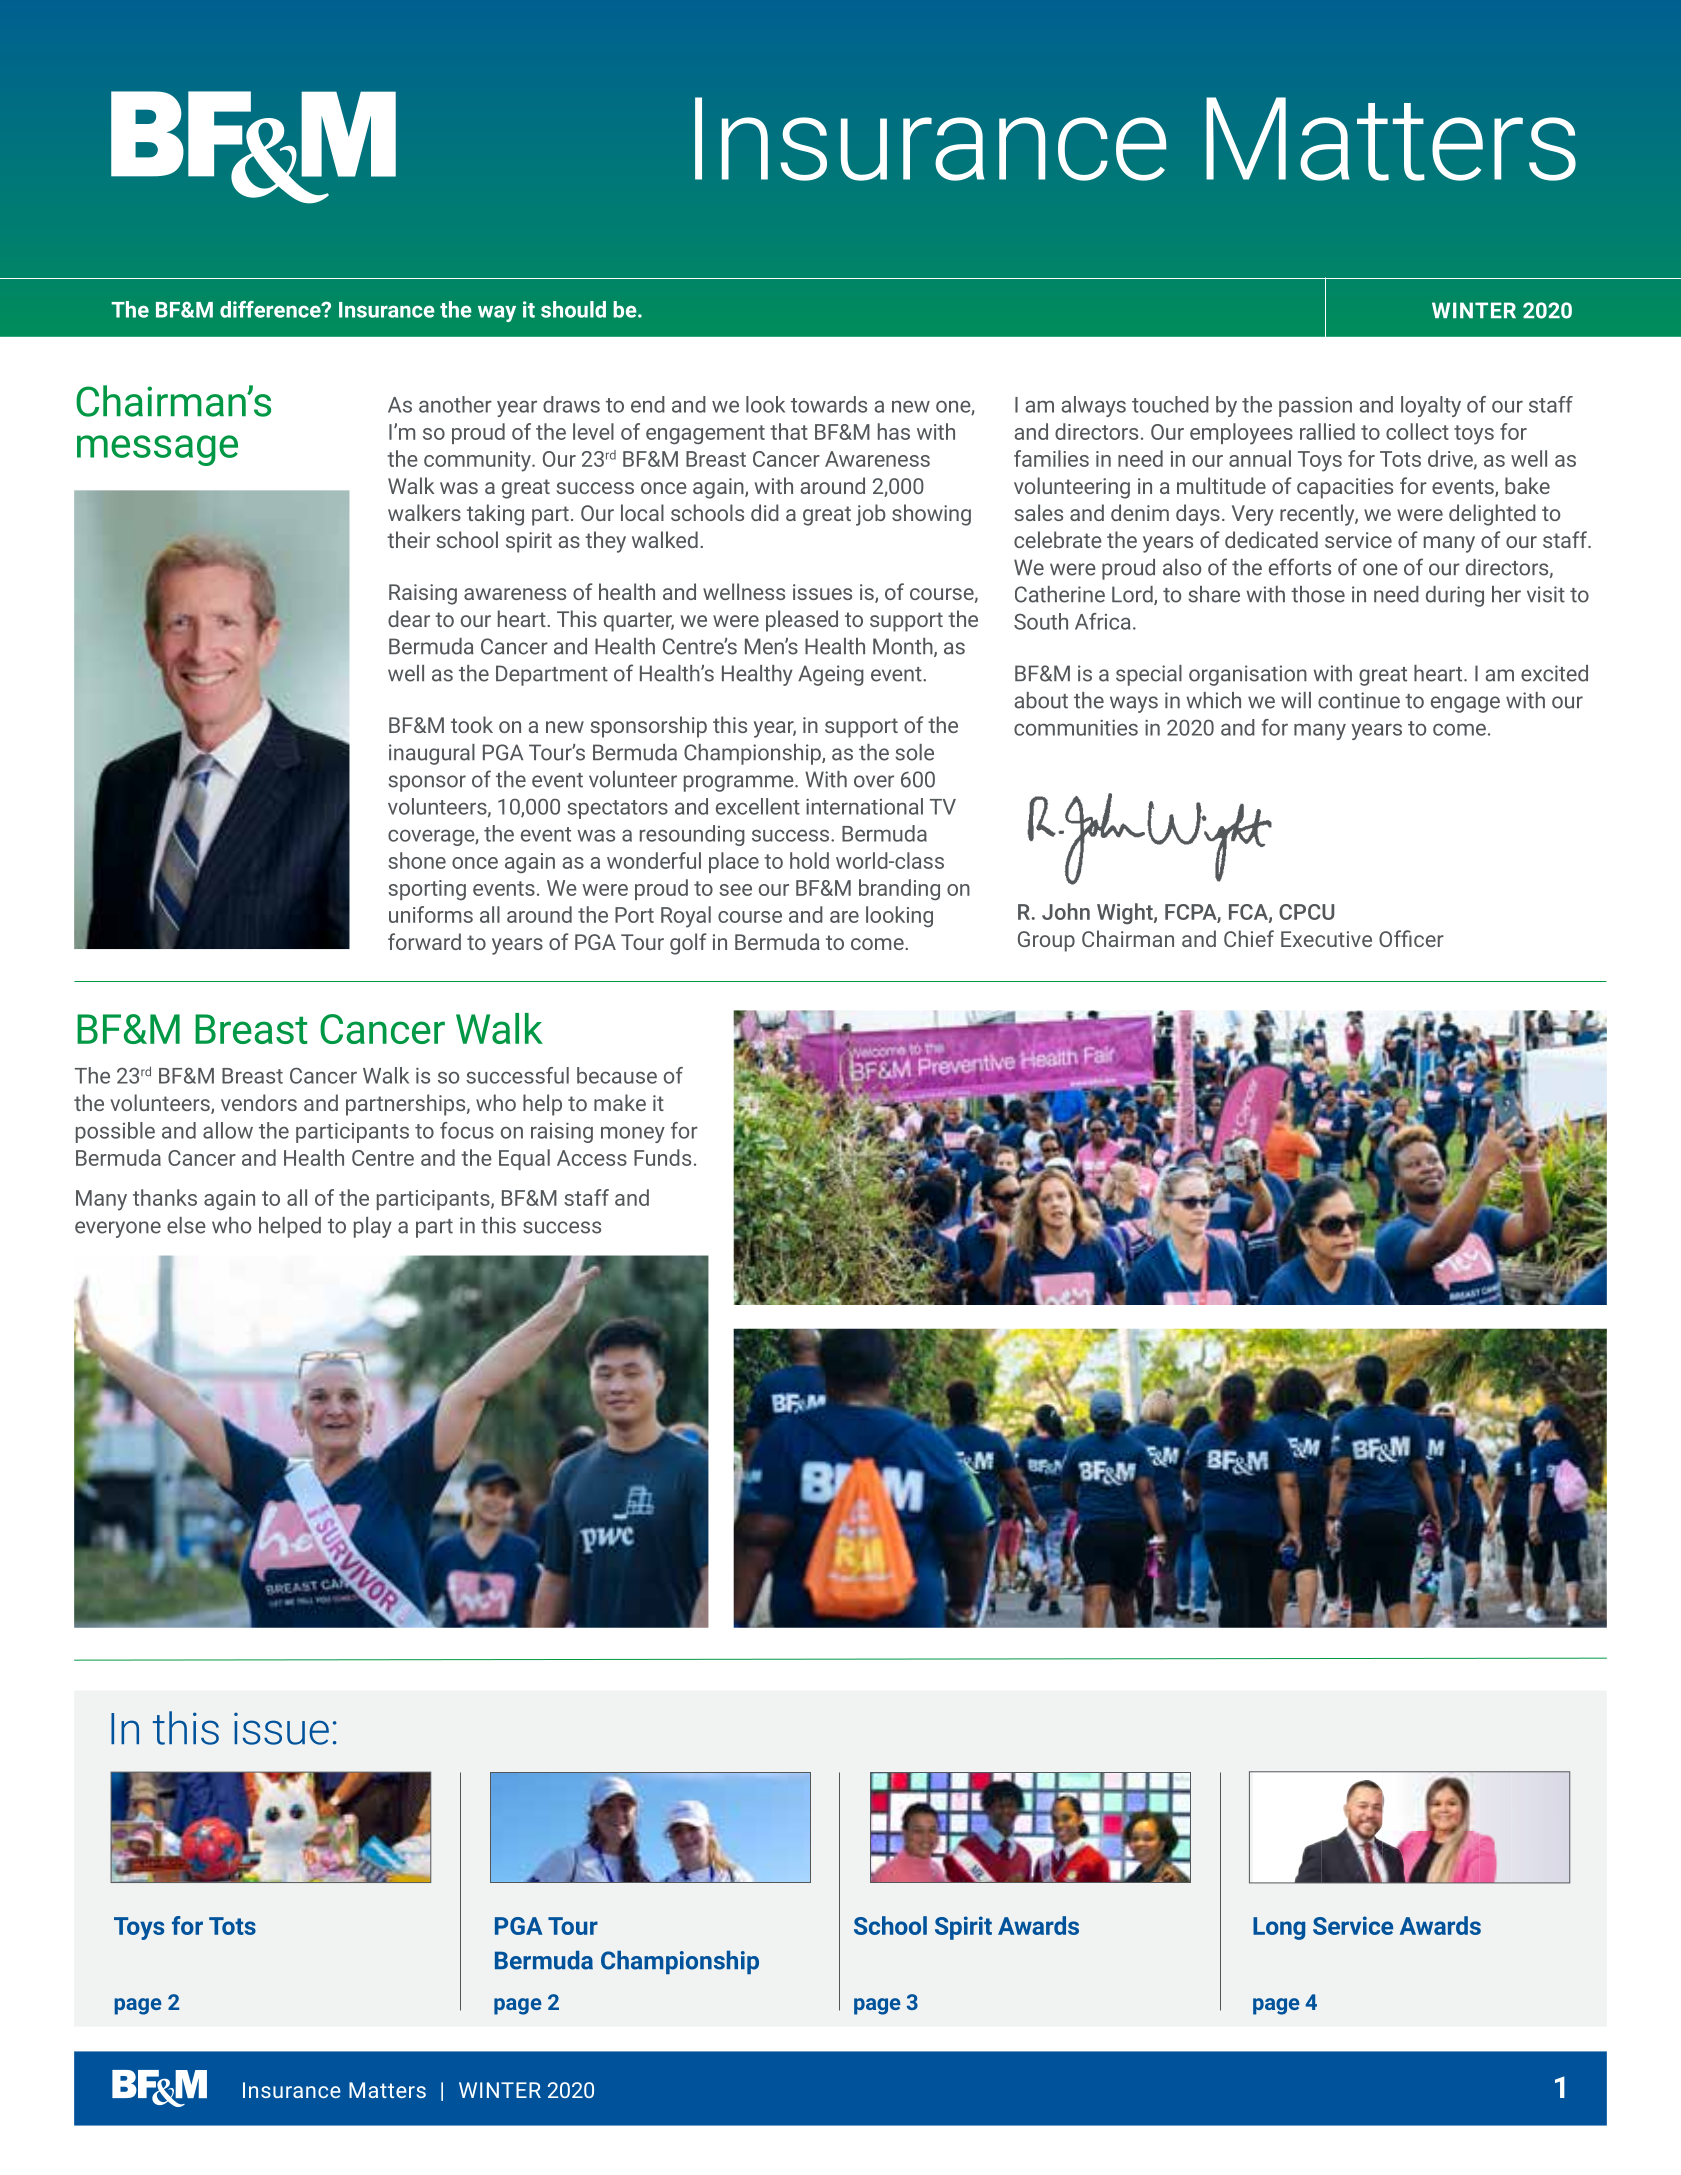 The width and height of the page is (1681, 2175). I want to click on difference, so click(271, 309).
